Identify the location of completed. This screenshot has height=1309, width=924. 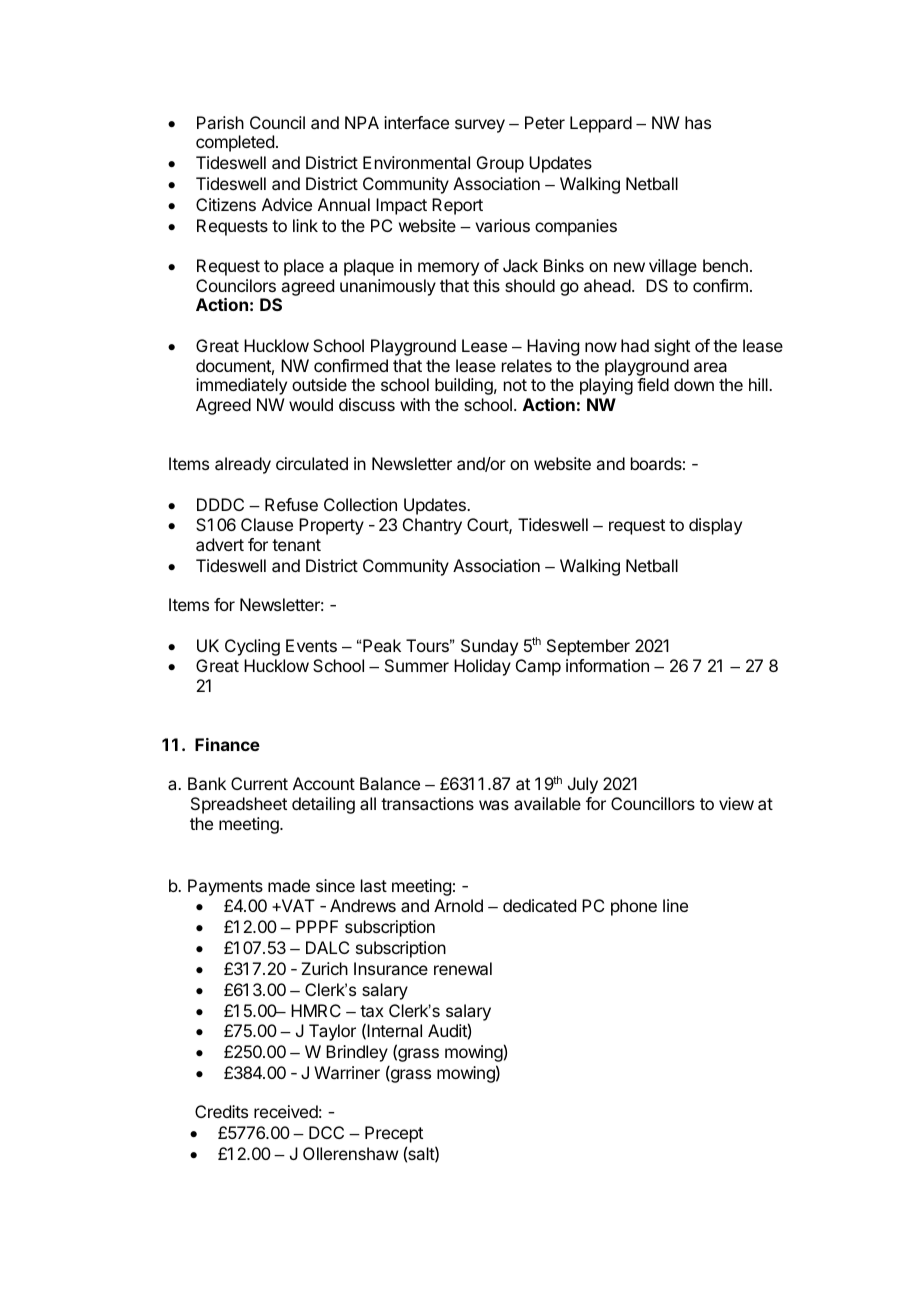
(235, 143).
